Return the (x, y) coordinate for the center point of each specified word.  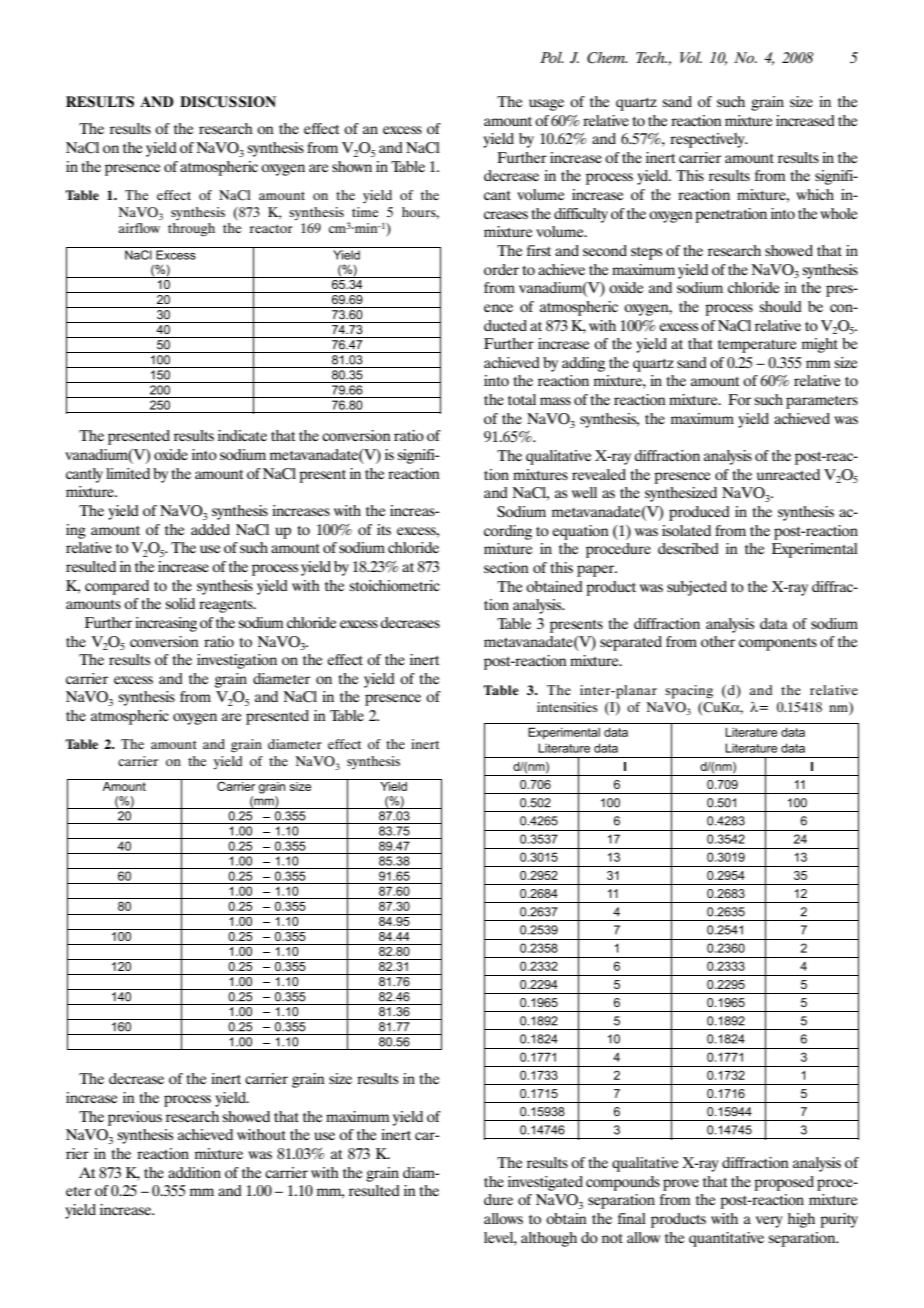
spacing (689, 692)
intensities (567, 707)
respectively (708, 140)
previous (135, 1118)
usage (546, 105)
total (522, 399)
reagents (227, 606)
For (739, 399)
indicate (242, 435)
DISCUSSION (228, 102)
